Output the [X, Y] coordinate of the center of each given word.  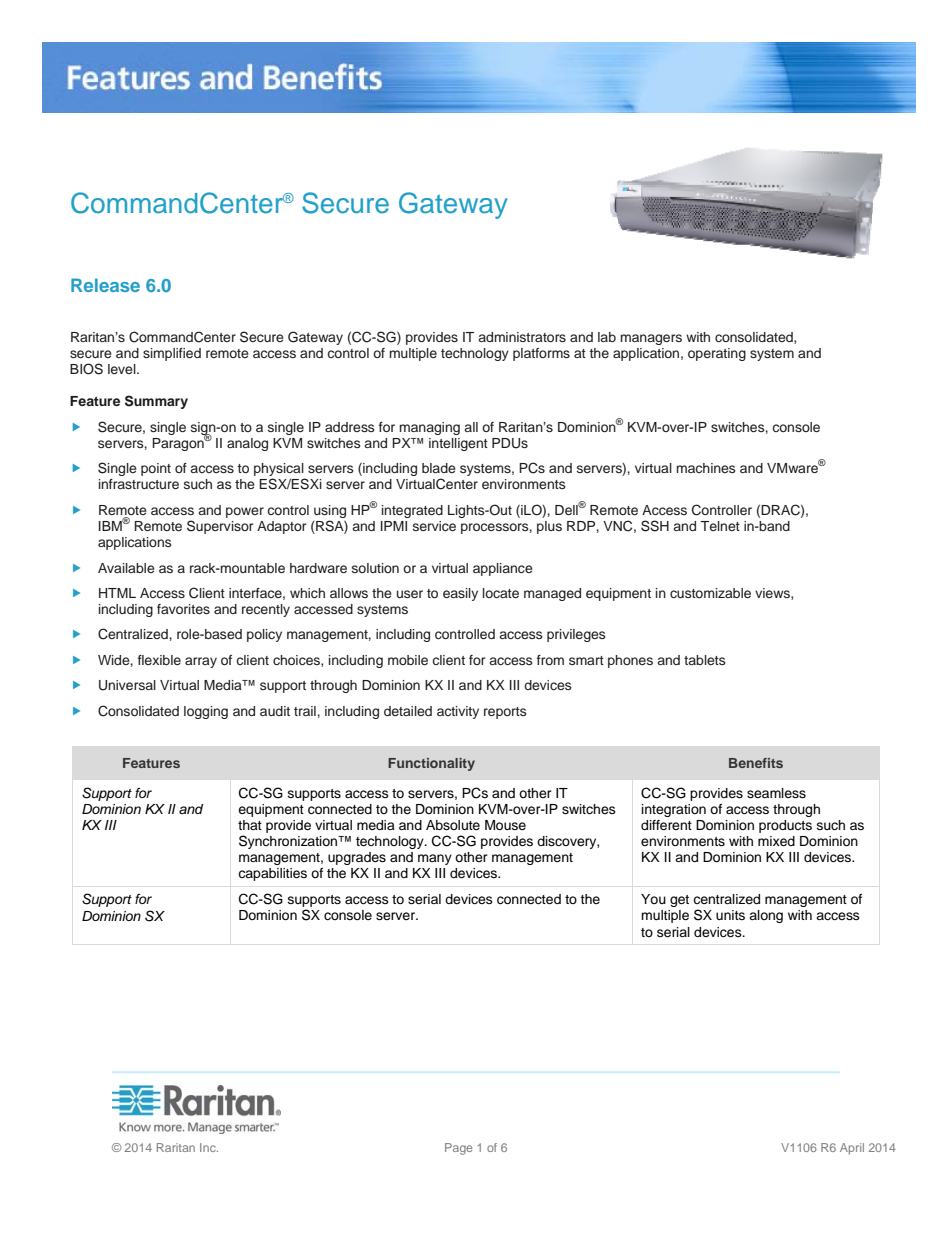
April [852, 1149]
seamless [776, 793]
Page [459, 1149]
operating [717, 354]
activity [458, 712]
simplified [172, 354]
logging [206, 712]
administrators [522, 337]
